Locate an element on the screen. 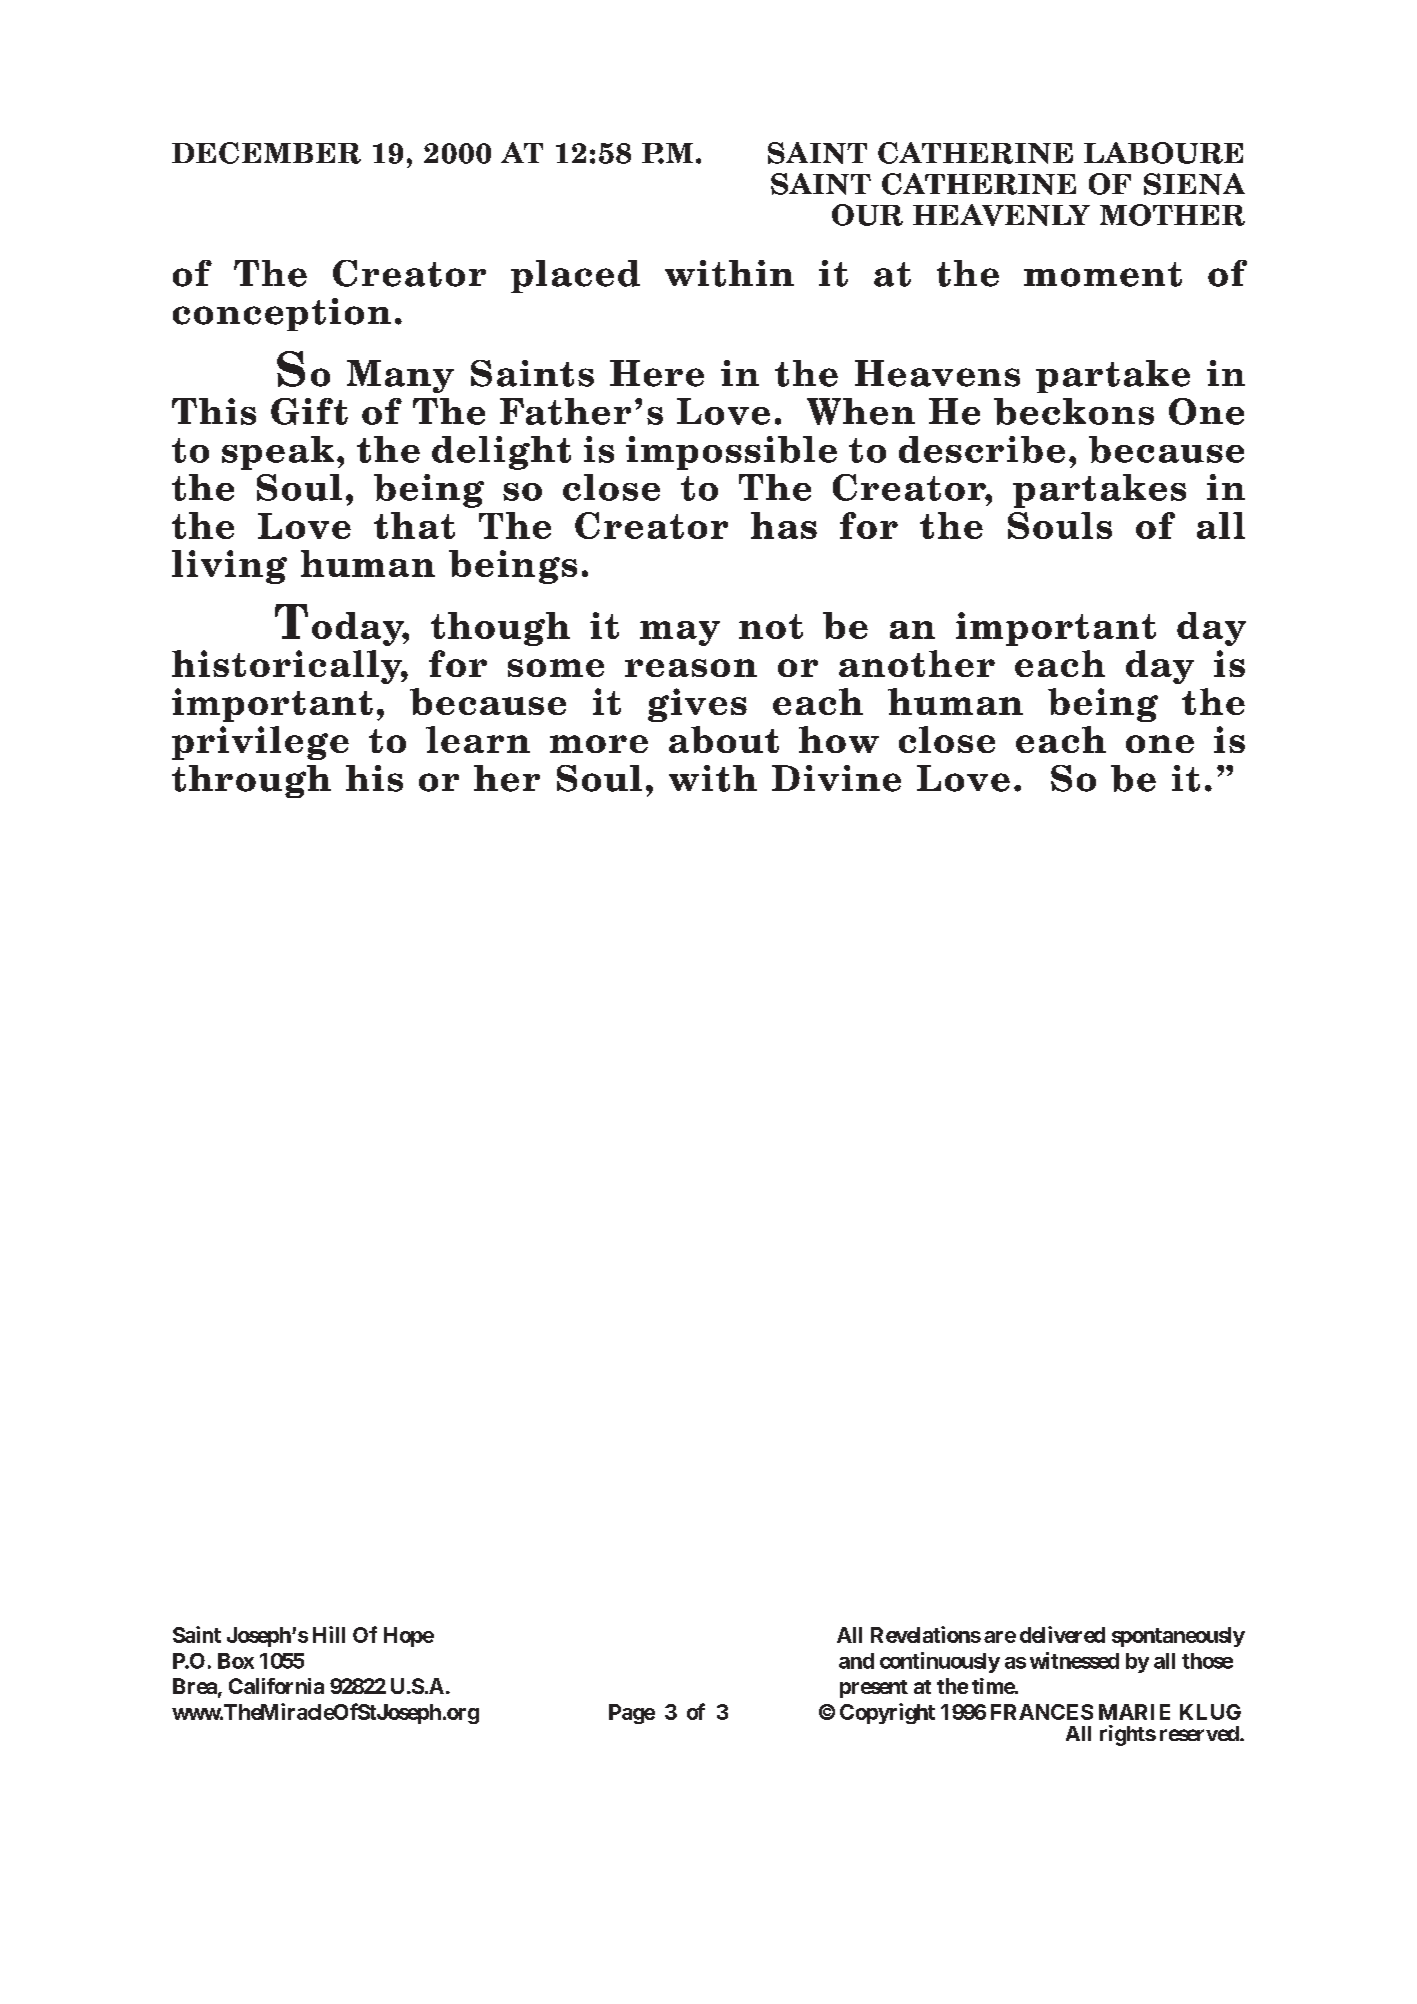 The image size is (1417, 2004). and is located at coordinates (856, 1661).
